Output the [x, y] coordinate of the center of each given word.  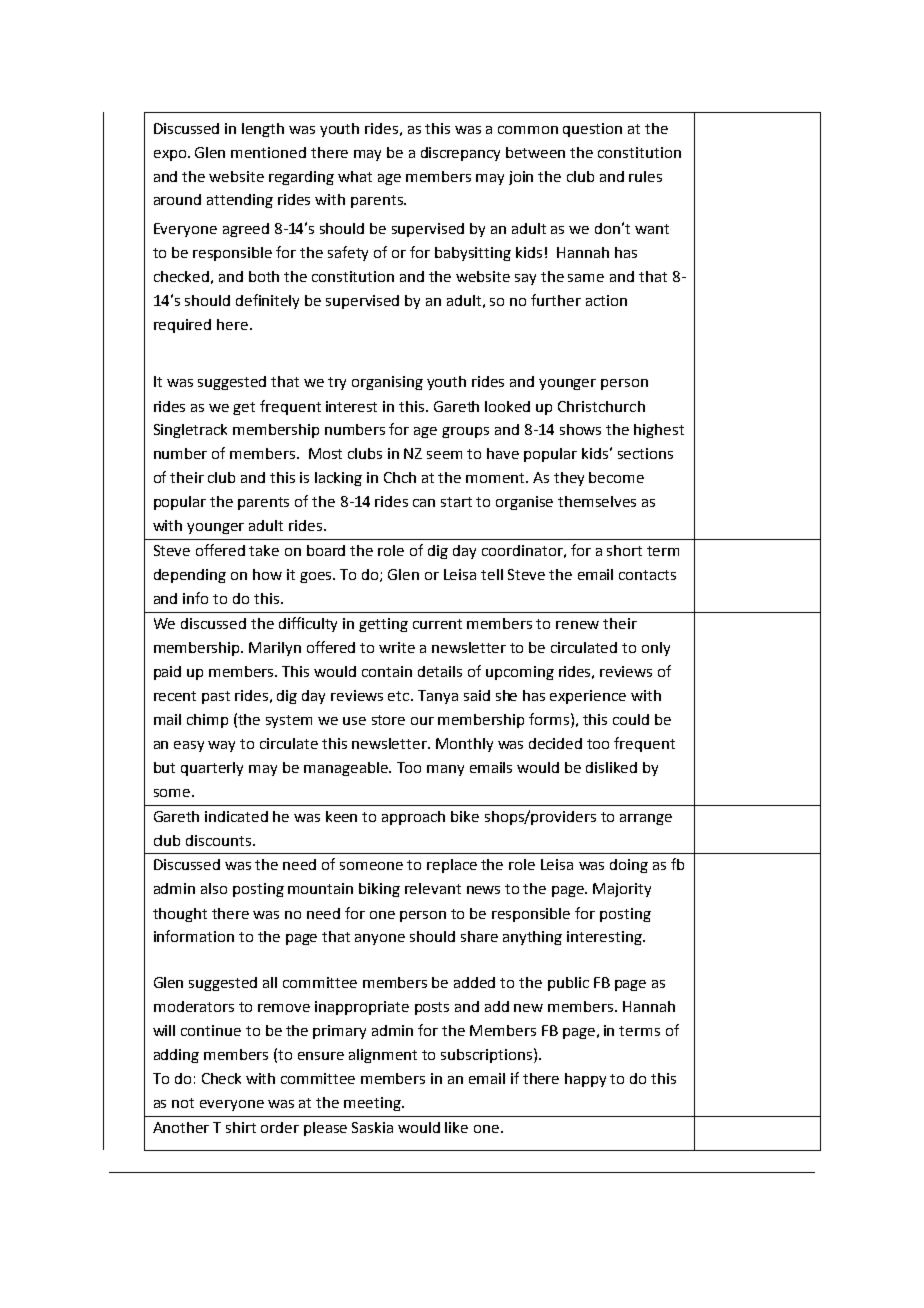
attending [240, 201]
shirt [241, 1127]
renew [577, 625]
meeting [373, 1104]
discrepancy [460, 154]
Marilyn [275, 649]
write [397, 647]
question [592, 130]
